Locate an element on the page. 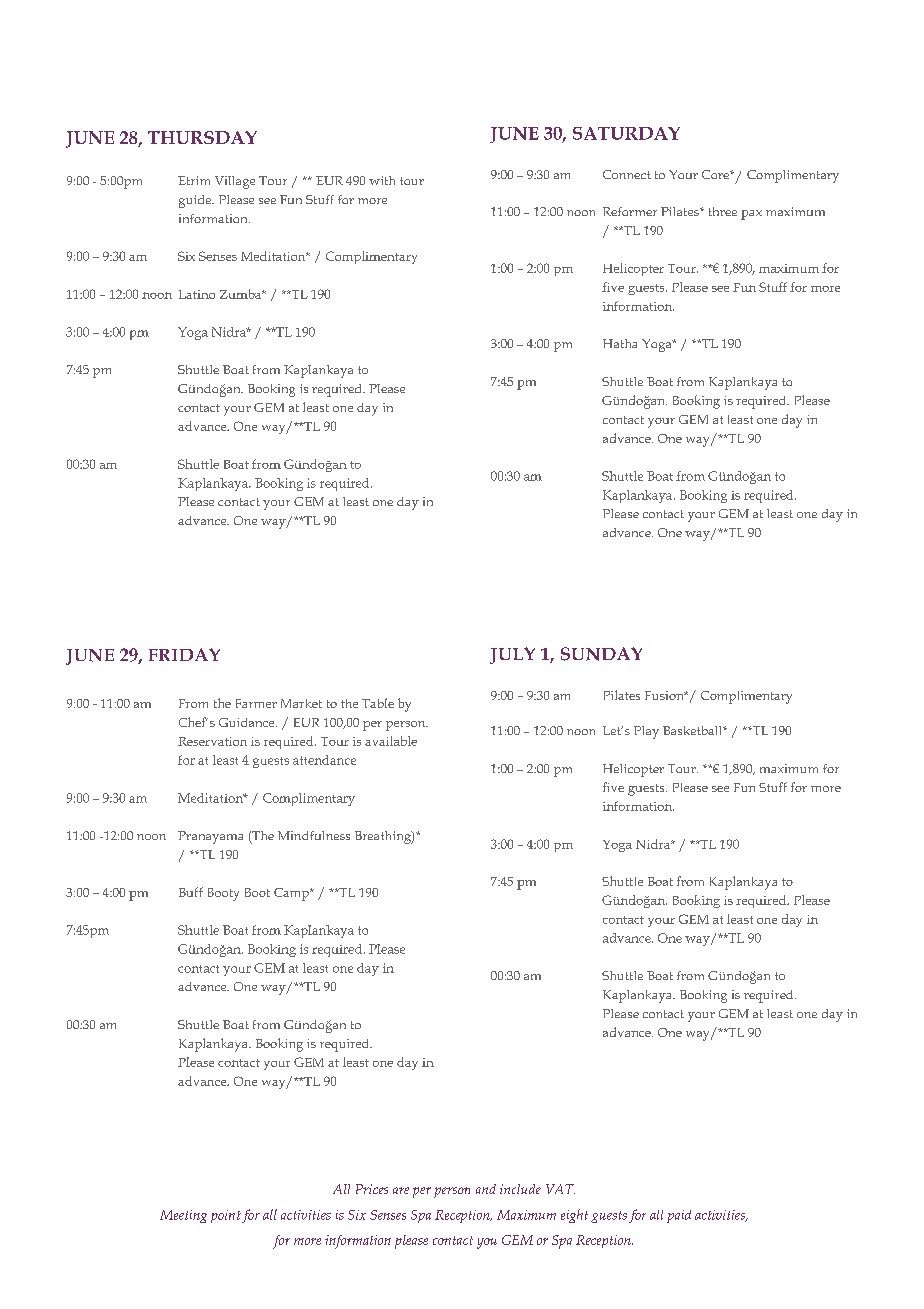 Image resolution: width=924 pixels, height=1309 pixels. point is located at coordinates (226, 1216).
